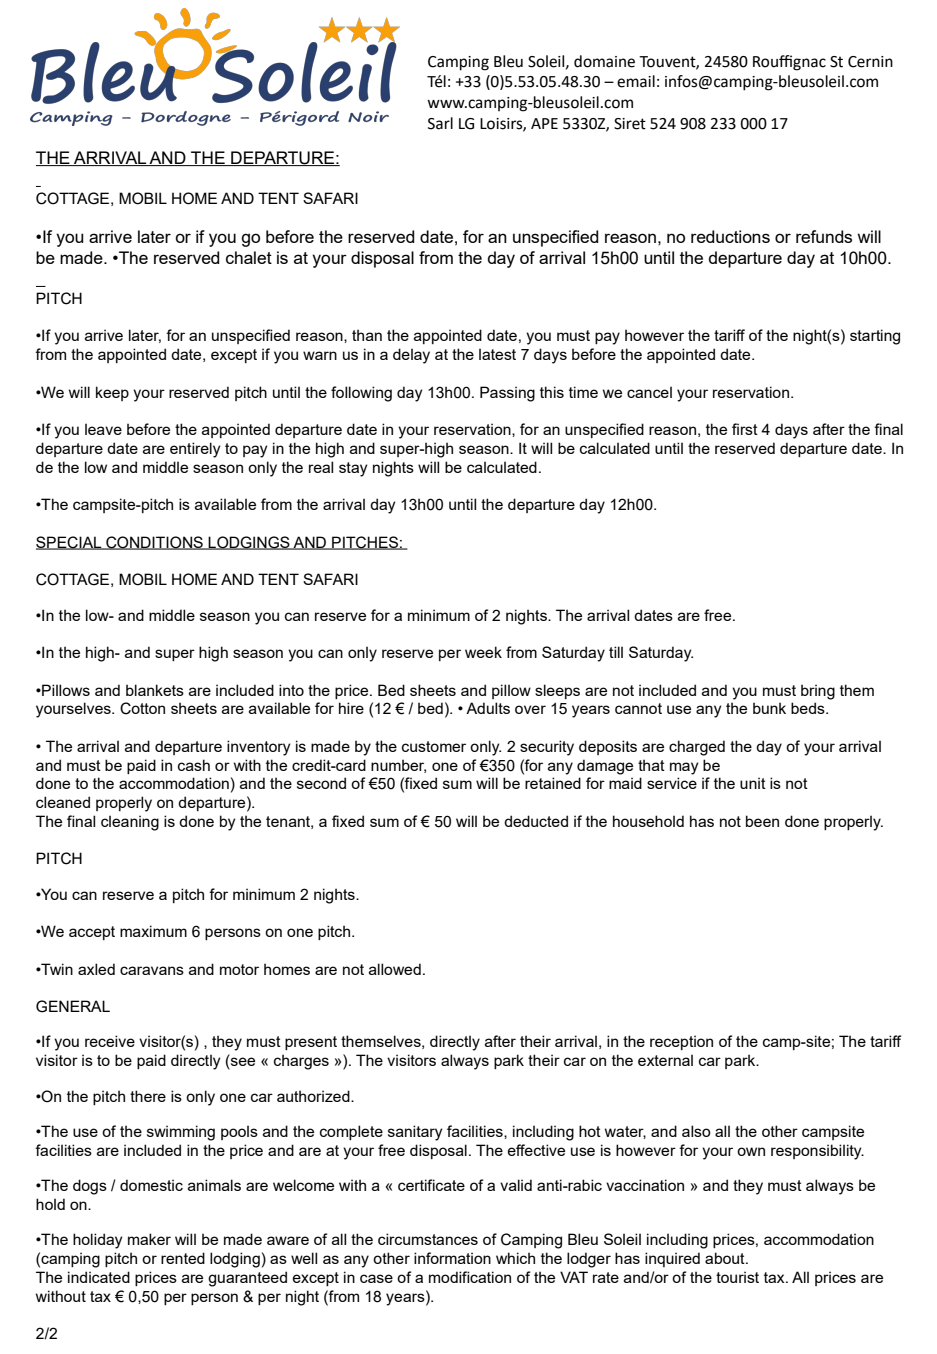  I want to click on maker, so click(149, 1239).
